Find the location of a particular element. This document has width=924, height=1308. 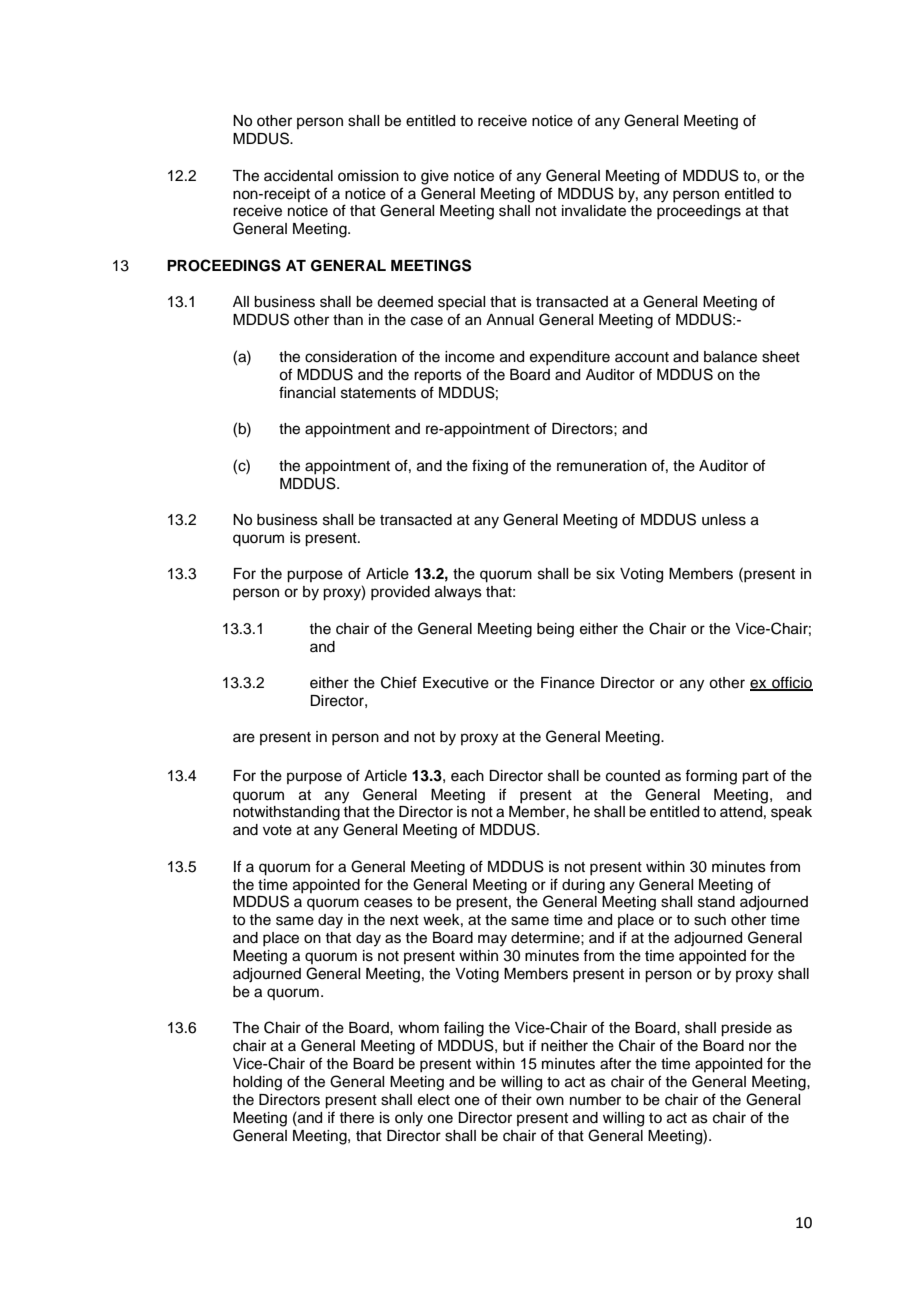

invalidate is located at coordinates (594, 211).
